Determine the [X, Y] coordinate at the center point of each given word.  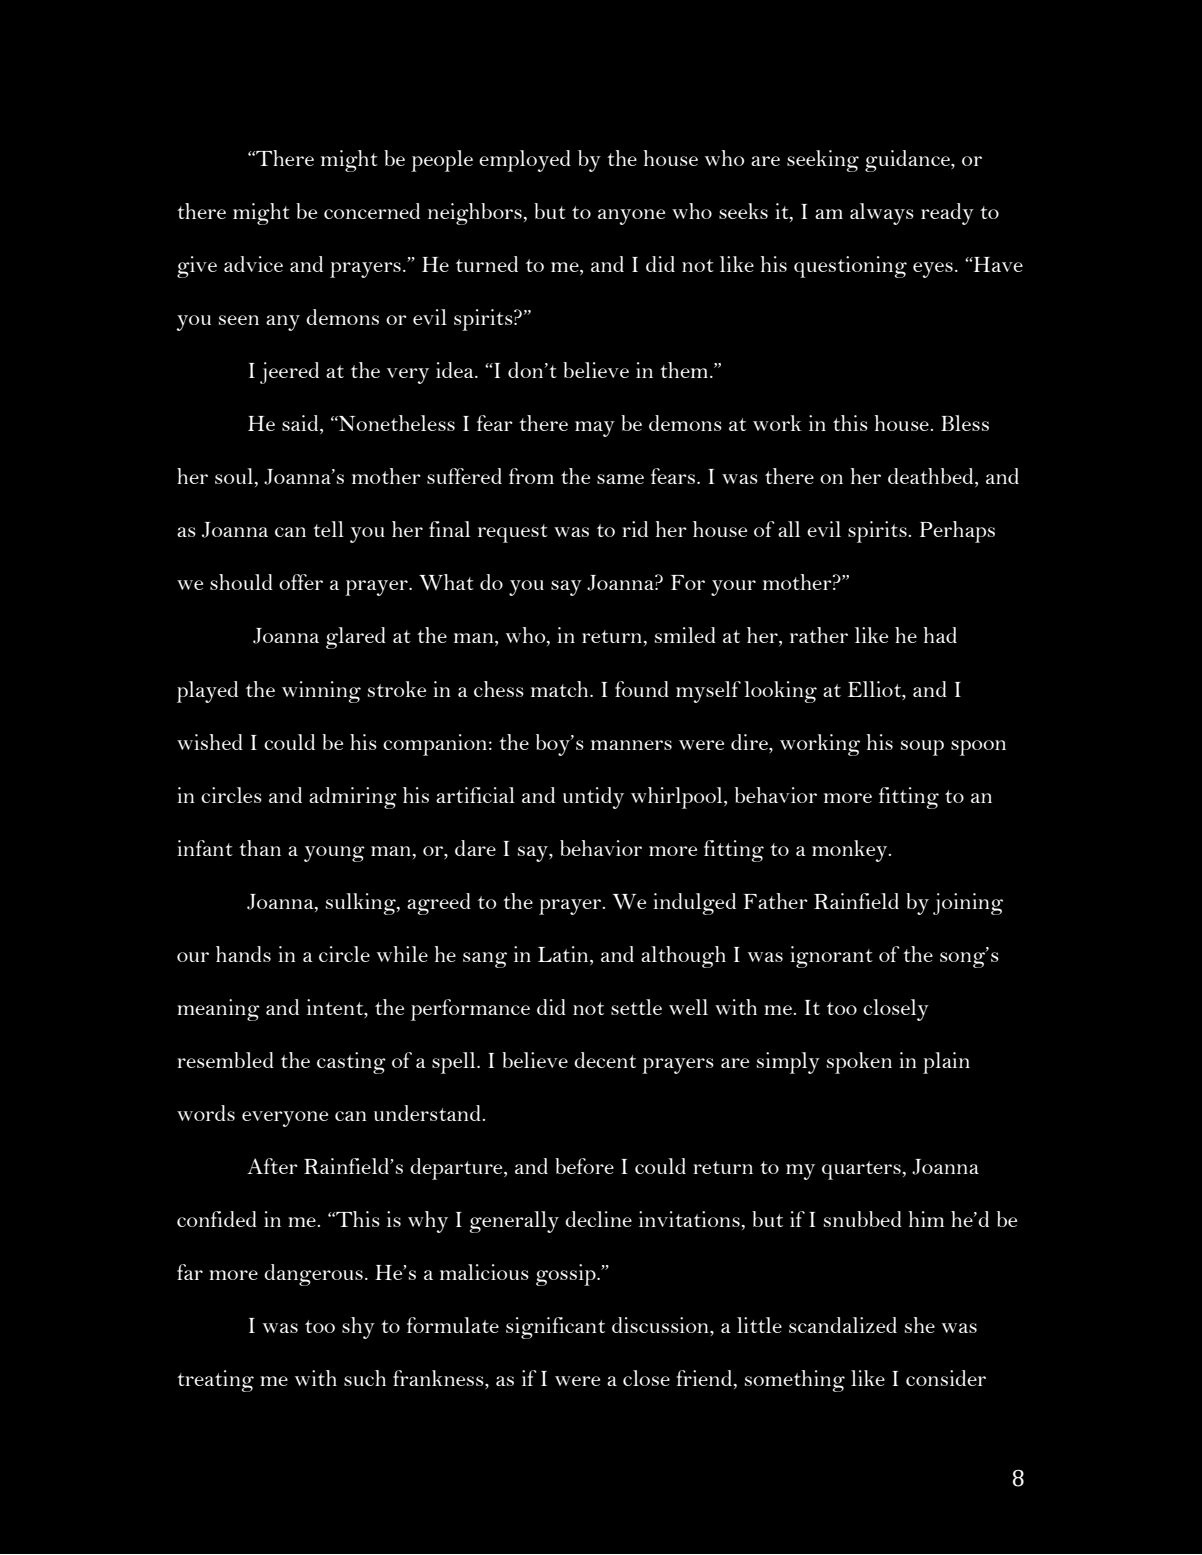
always [882, 214]
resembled [225, 1060]
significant [555, 1328]
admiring [353, 798]
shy [358, 1328]
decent [605, 1060]
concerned [372, 211]
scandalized [843, 1325]
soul [235, 477]
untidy [593, 798]
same [620, 479]
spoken [859, 1063]
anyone [631, 217]
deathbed [932, 477]
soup [922, 748]
